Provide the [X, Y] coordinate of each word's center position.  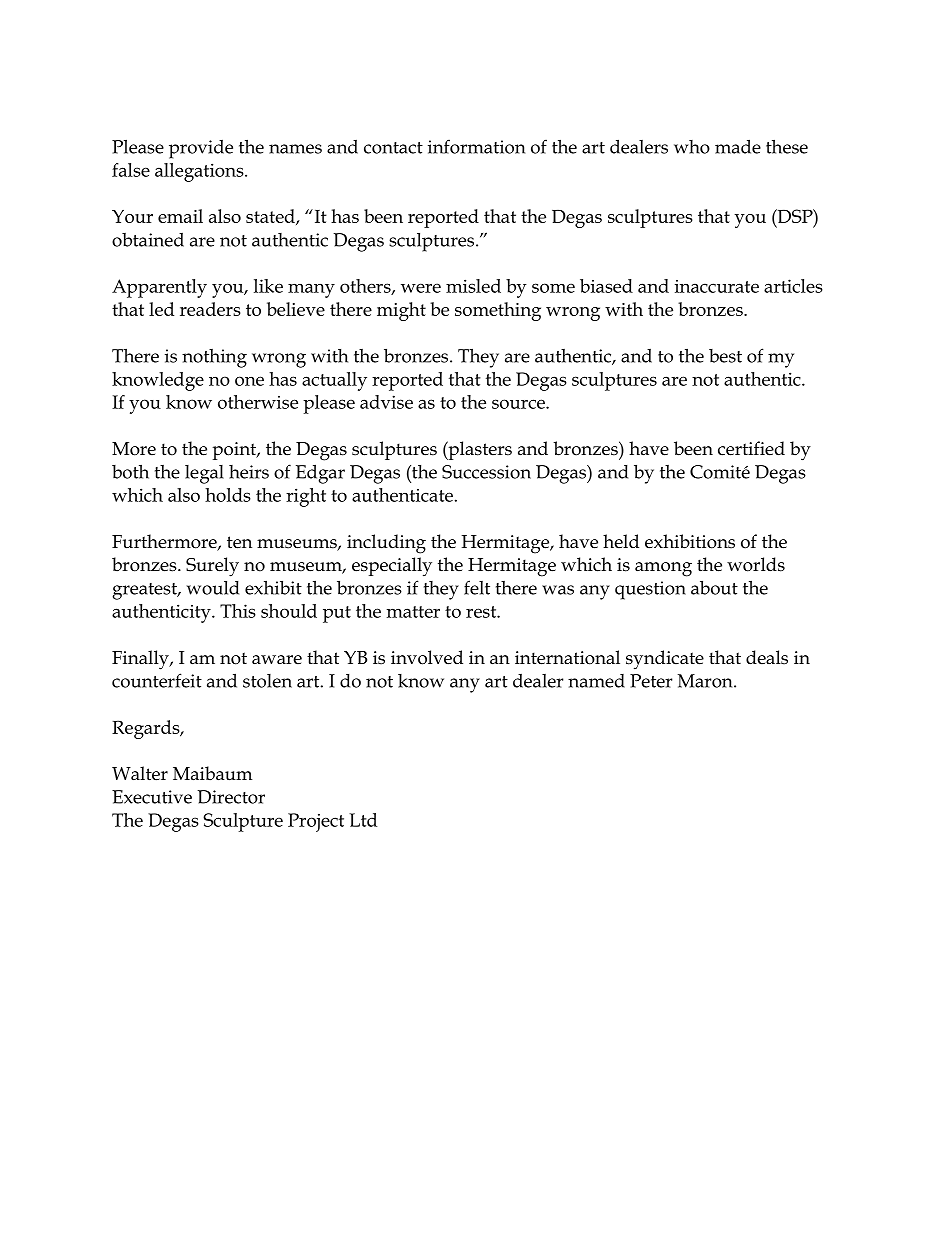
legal [204, 474]
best [725, 356]
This [238, 611]
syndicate [665, 660]
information [476, 146]
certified [751, 448]
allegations [200, 172]
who [692, 147]
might [401, 311]
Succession [486, 472]
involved [427, 657]
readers [210, 309]
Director [231, 797]
